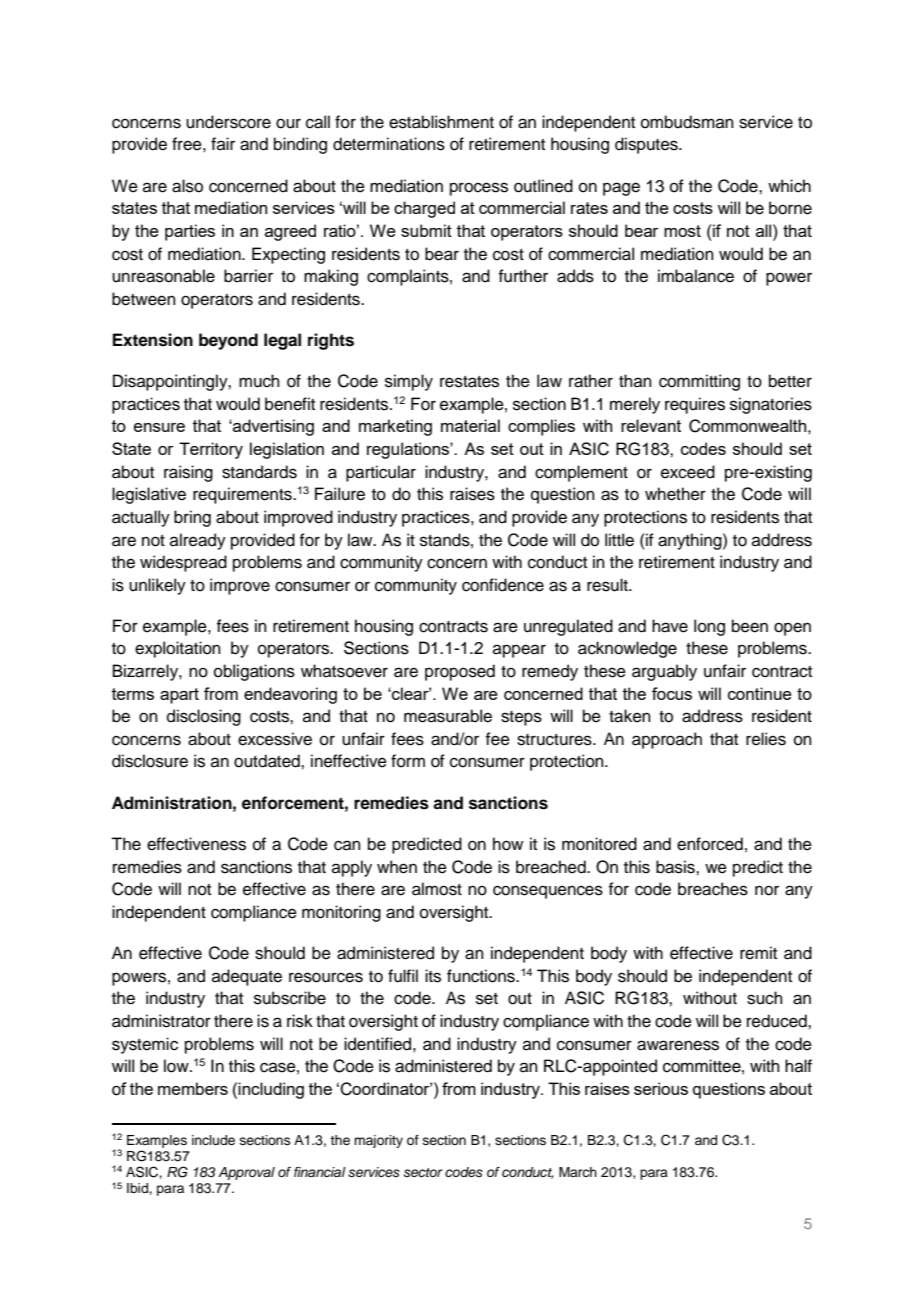 The height and width of the screenshot is (1308, 924). What do you see at coordinates (470, 425) in the screenshot?
I see `material` at bounding box center [470, 425].
